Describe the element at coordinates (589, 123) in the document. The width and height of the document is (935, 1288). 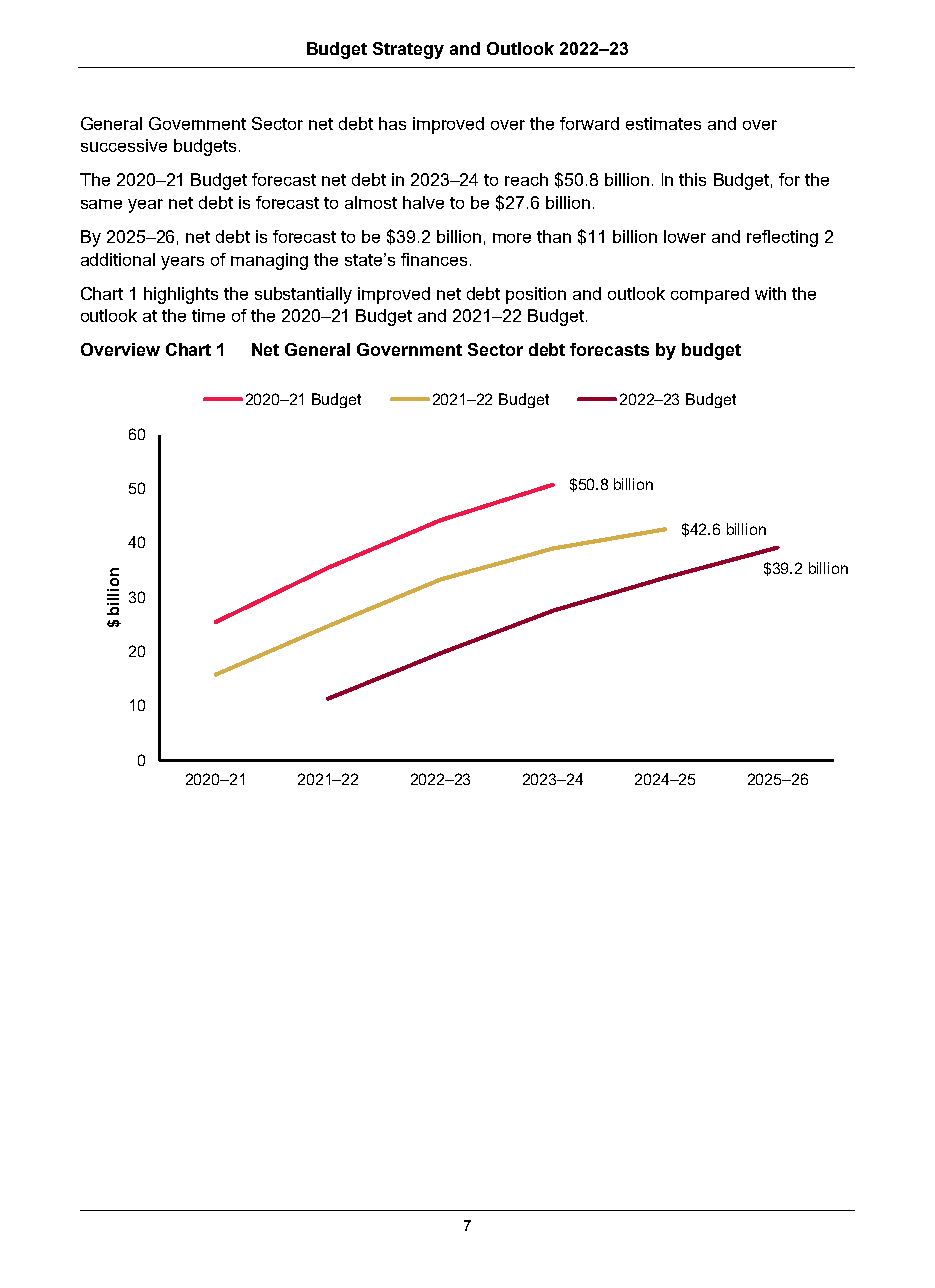
I see `forward` at that location.
